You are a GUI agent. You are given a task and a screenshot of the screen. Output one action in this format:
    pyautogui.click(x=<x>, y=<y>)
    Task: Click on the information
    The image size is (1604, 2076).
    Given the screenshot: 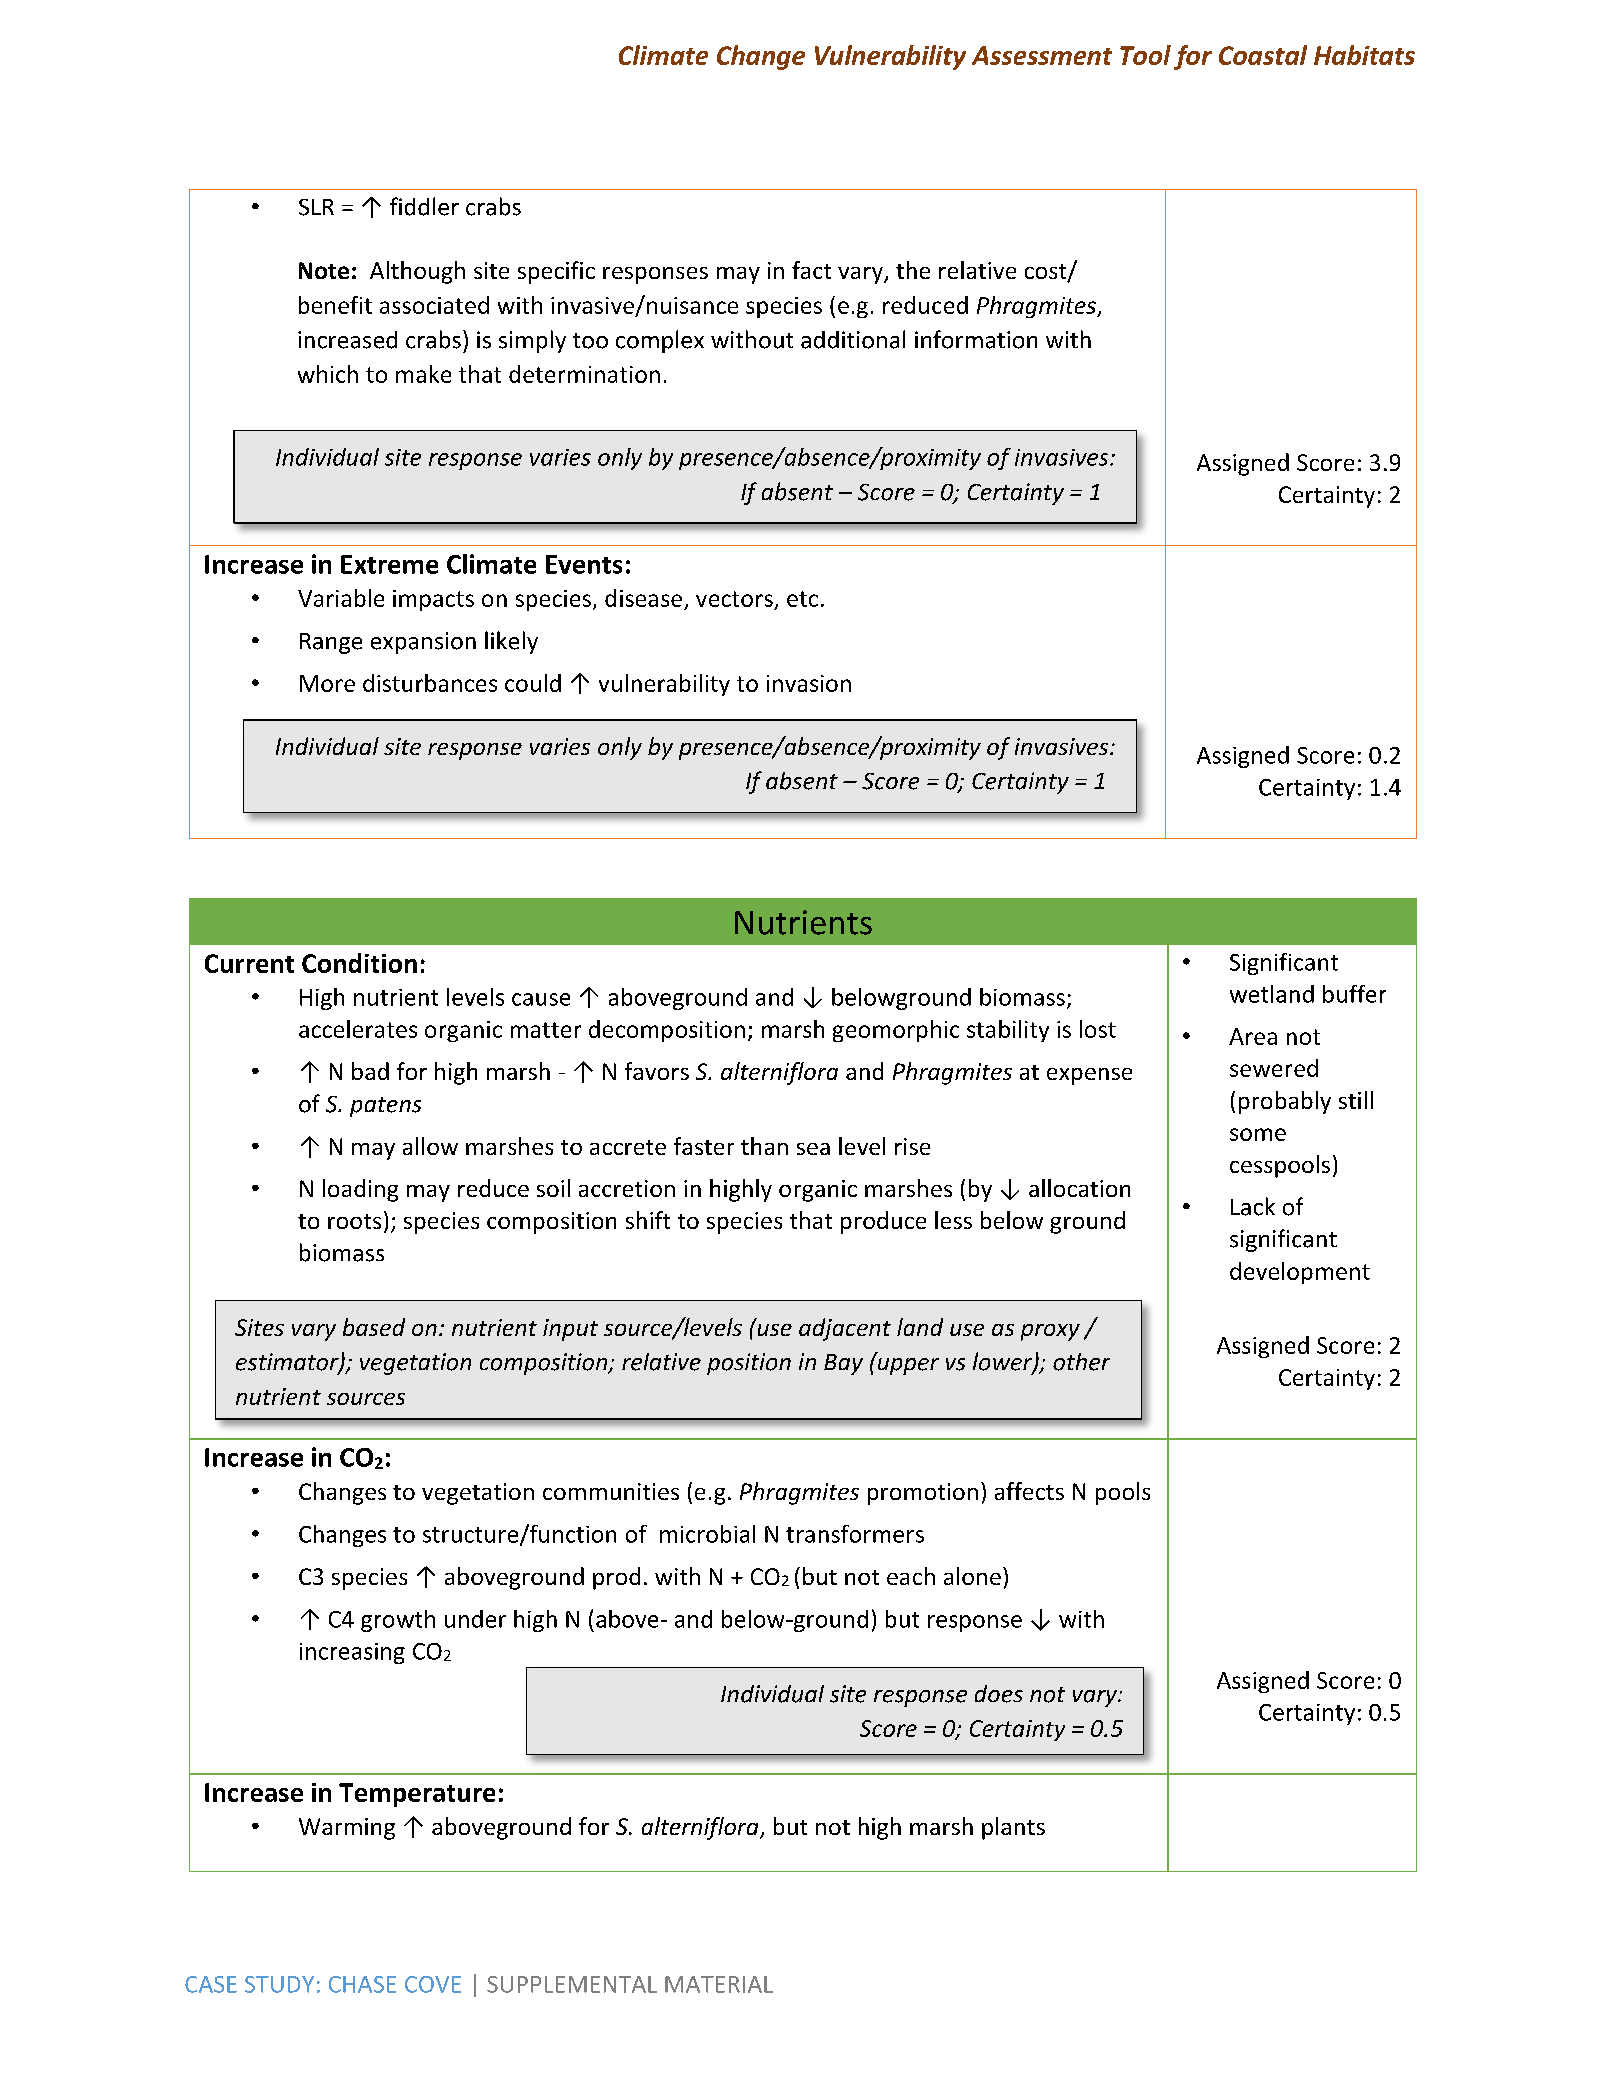 What is the action you would take?
    pyautogui.click(x=976, y=339)
